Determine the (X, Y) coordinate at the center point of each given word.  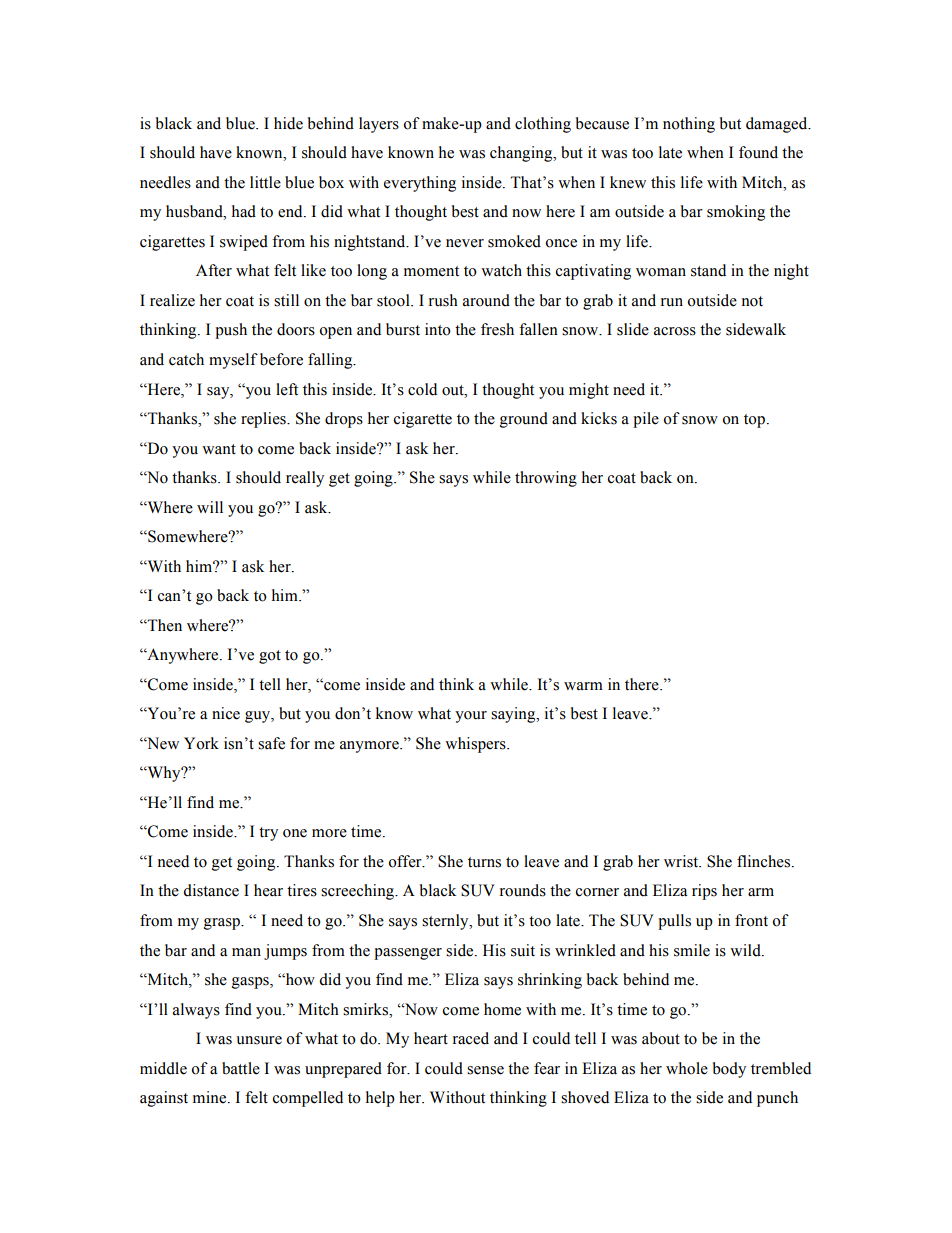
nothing (689, 125)
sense (485, 1070)
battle (241, 1068)
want (219, 449)
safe (271, 743)
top (754, 421)
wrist (682, 861)
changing (522, 154)
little (265, 182)
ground (524, 420)
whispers (476, 745)
